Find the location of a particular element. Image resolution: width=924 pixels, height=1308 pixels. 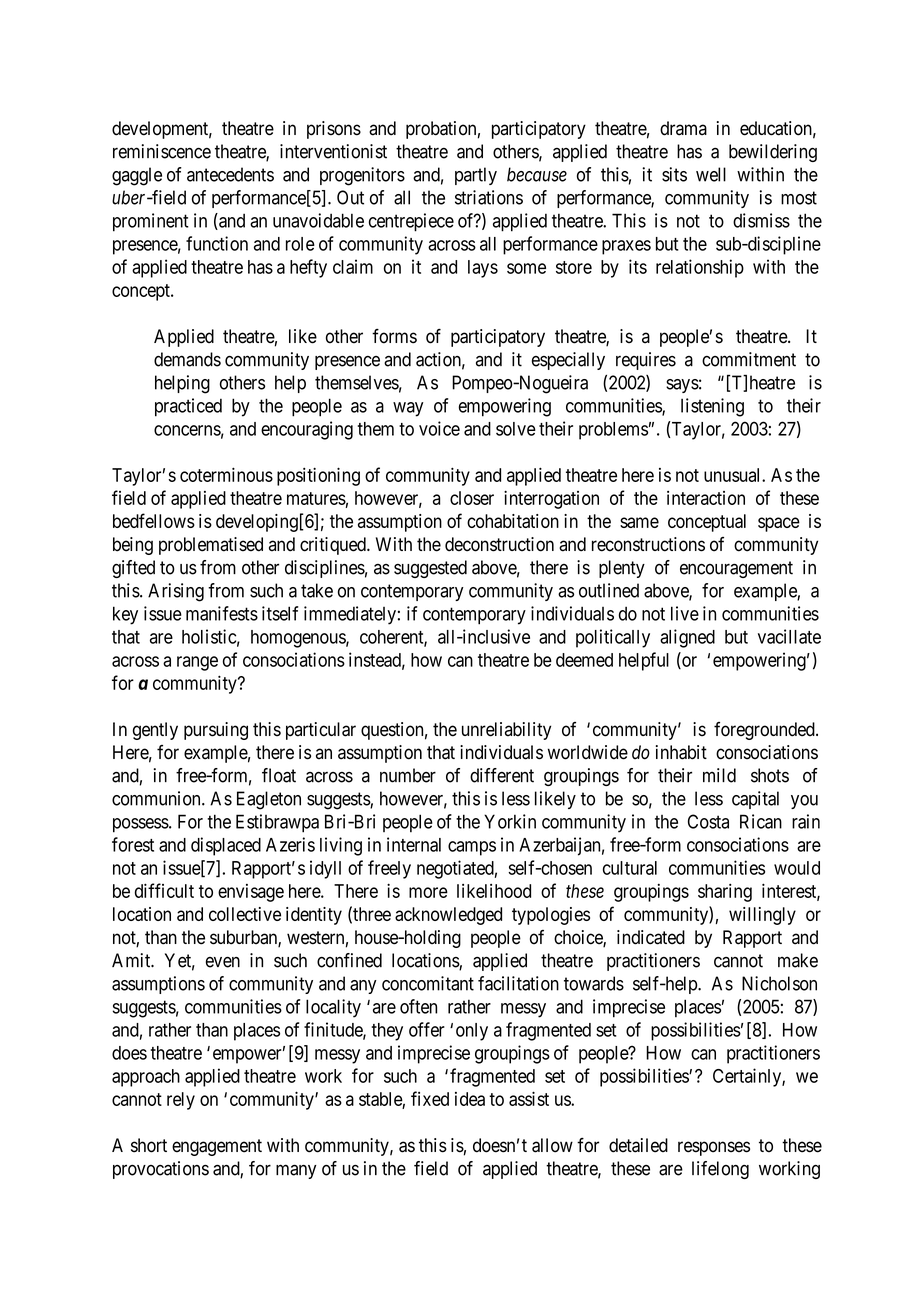

aligned is located at coordinates (687, 638).
